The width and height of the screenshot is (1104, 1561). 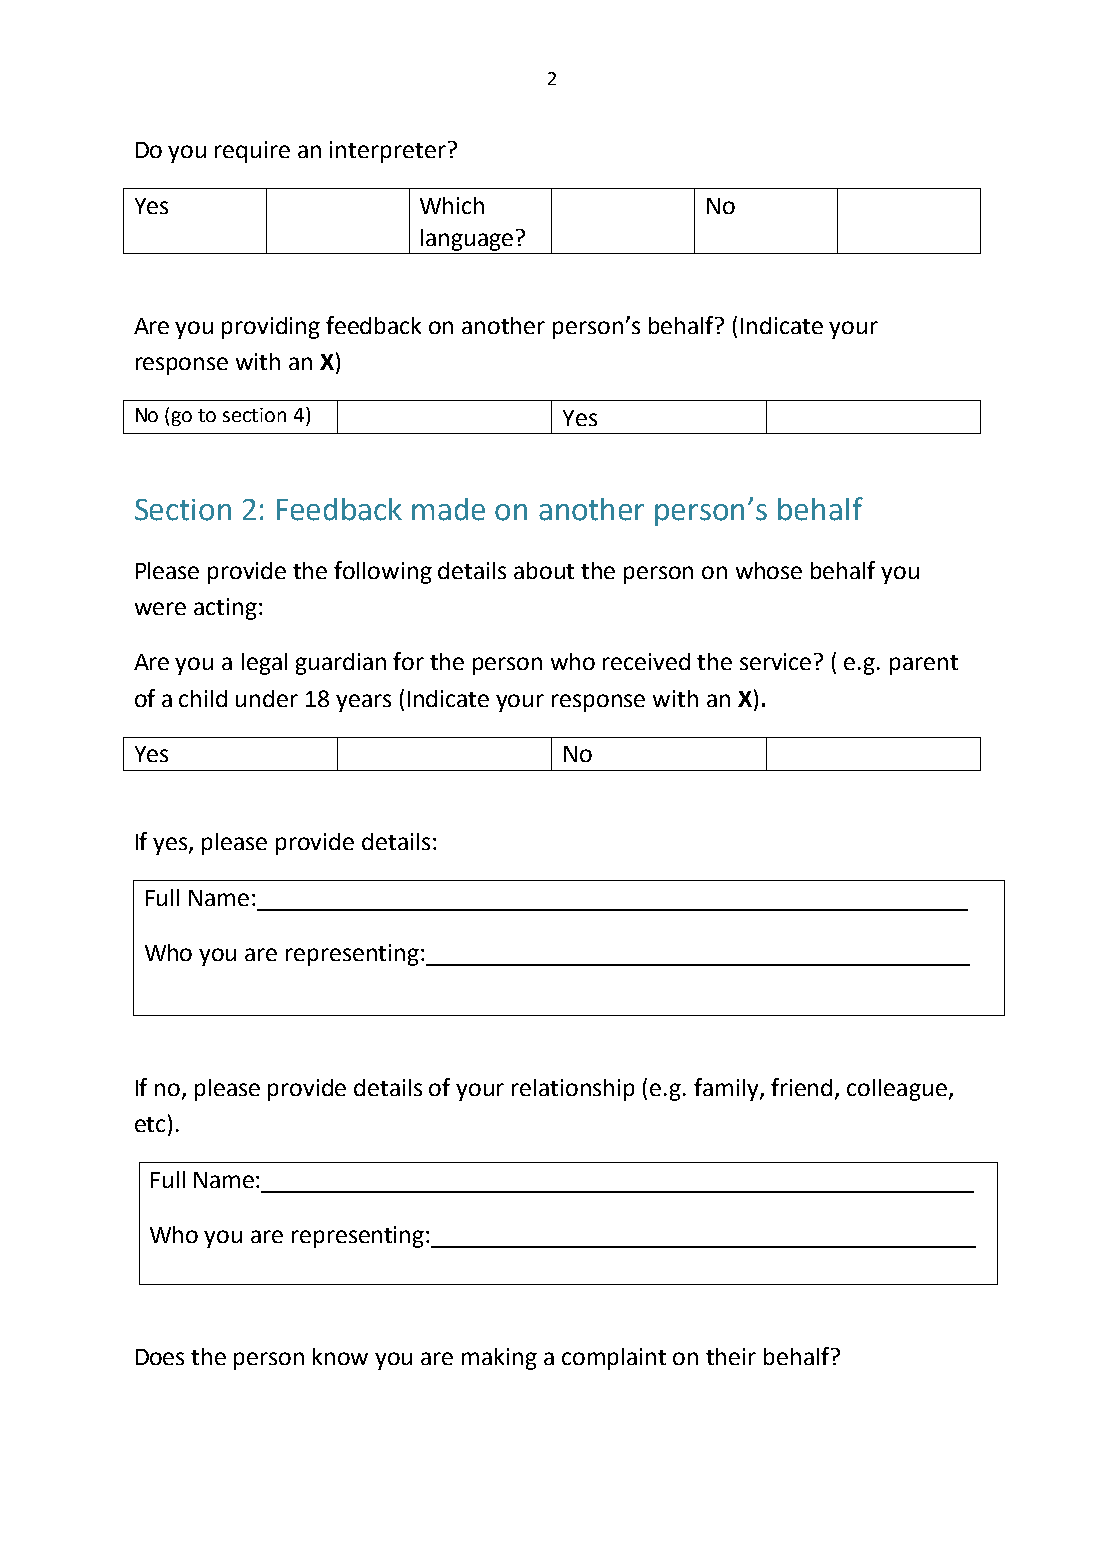 What do you see at coordinates (225, 609) in the screenshot?
I see `acting` at bounding box center [225, 609].
